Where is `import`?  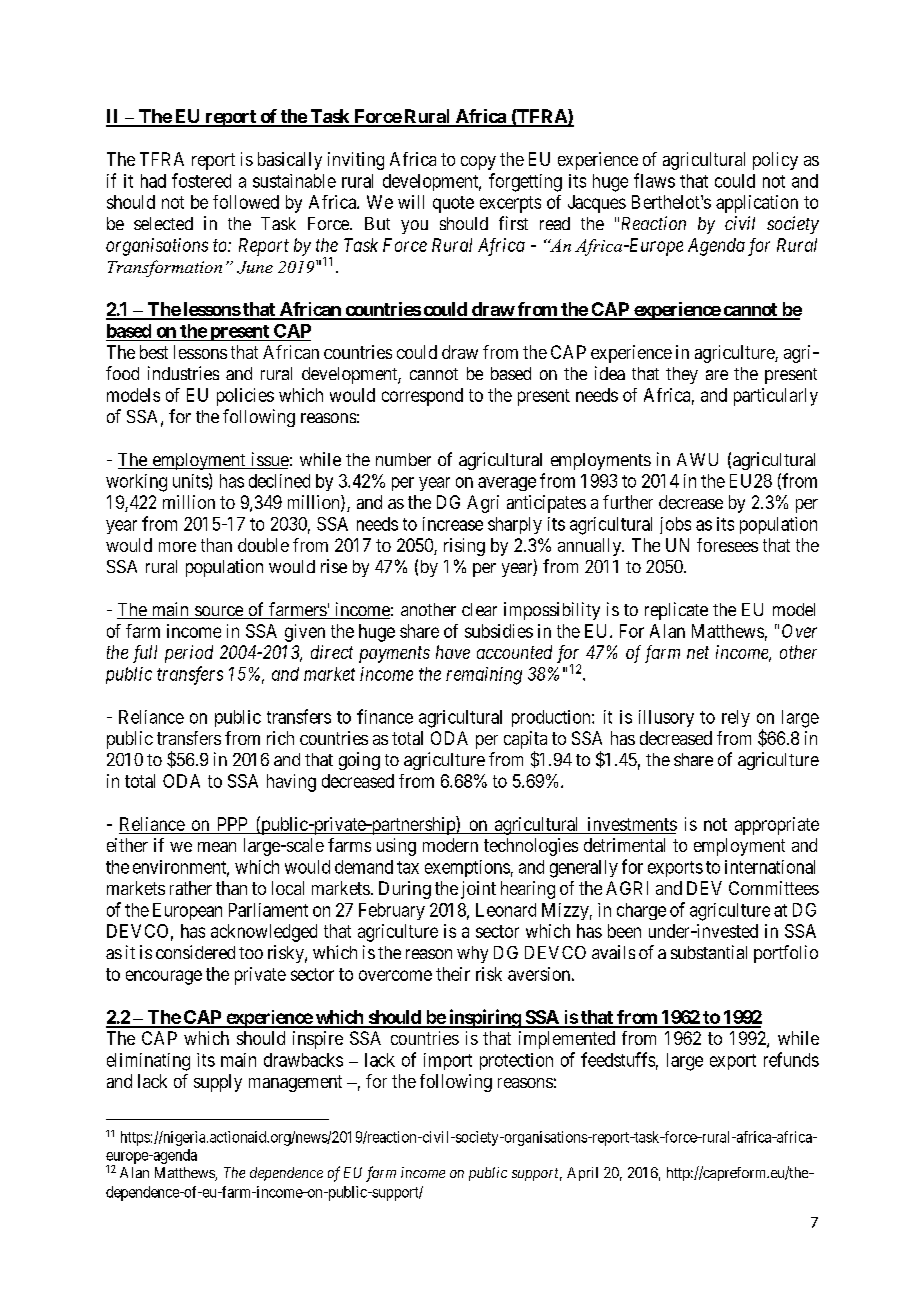 import is located at coordinates (448, 1061).
